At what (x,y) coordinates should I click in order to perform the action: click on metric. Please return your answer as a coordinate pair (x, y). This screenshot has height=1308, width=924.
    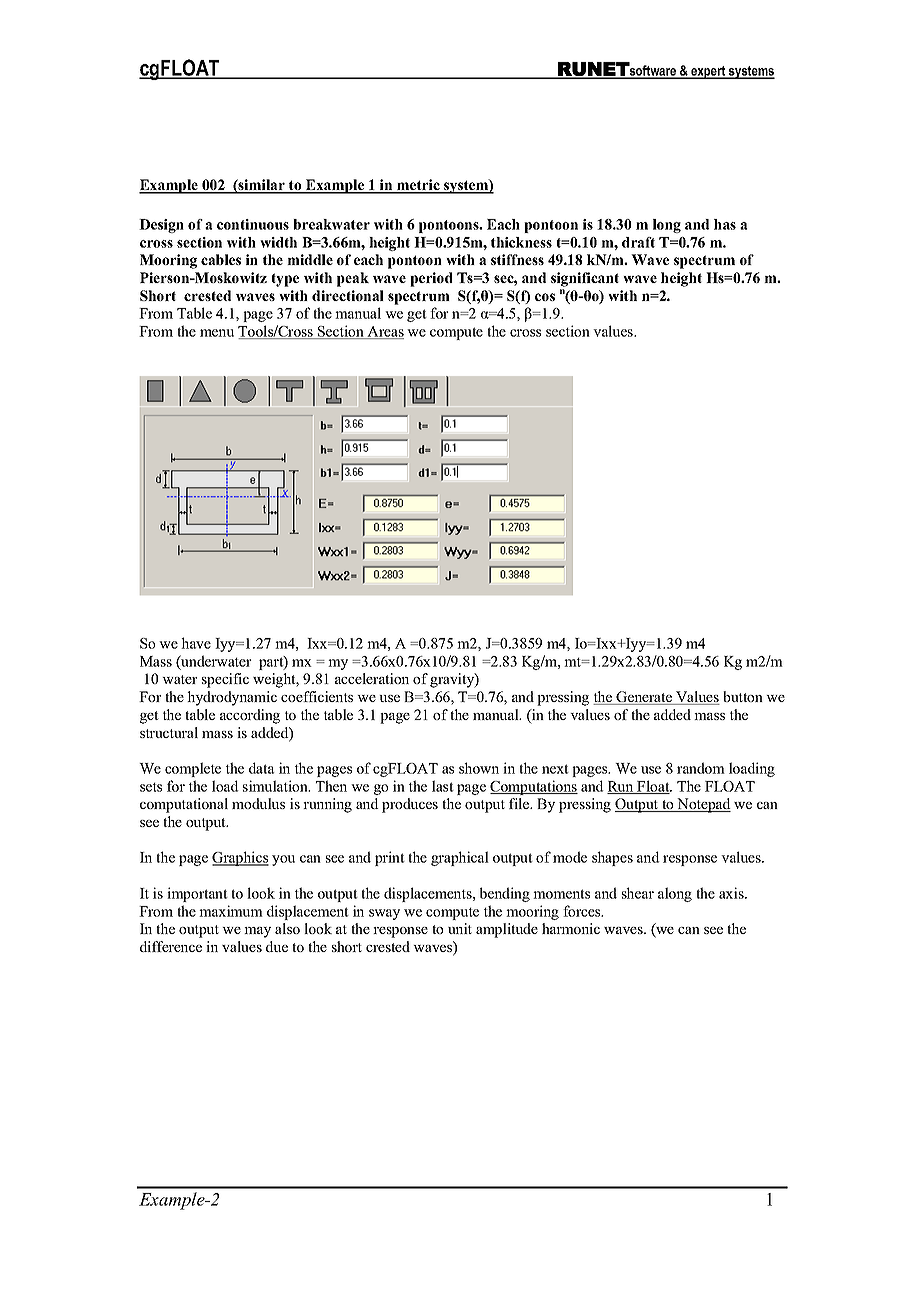
    Looking at the image, I should click on (418, 186).
